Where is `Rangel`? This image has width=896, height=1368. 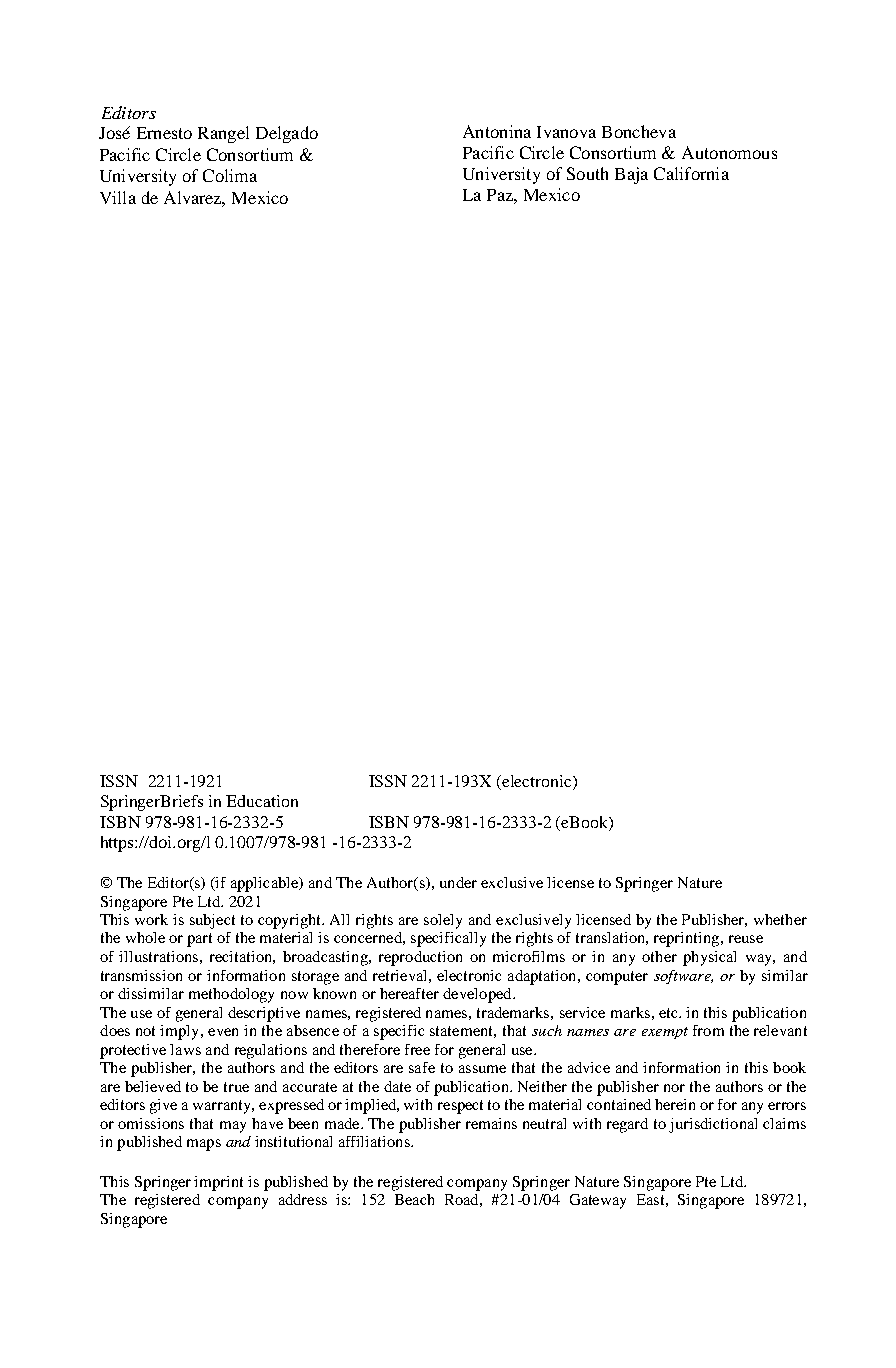 Rangel is located at coordinates (223, 134).
